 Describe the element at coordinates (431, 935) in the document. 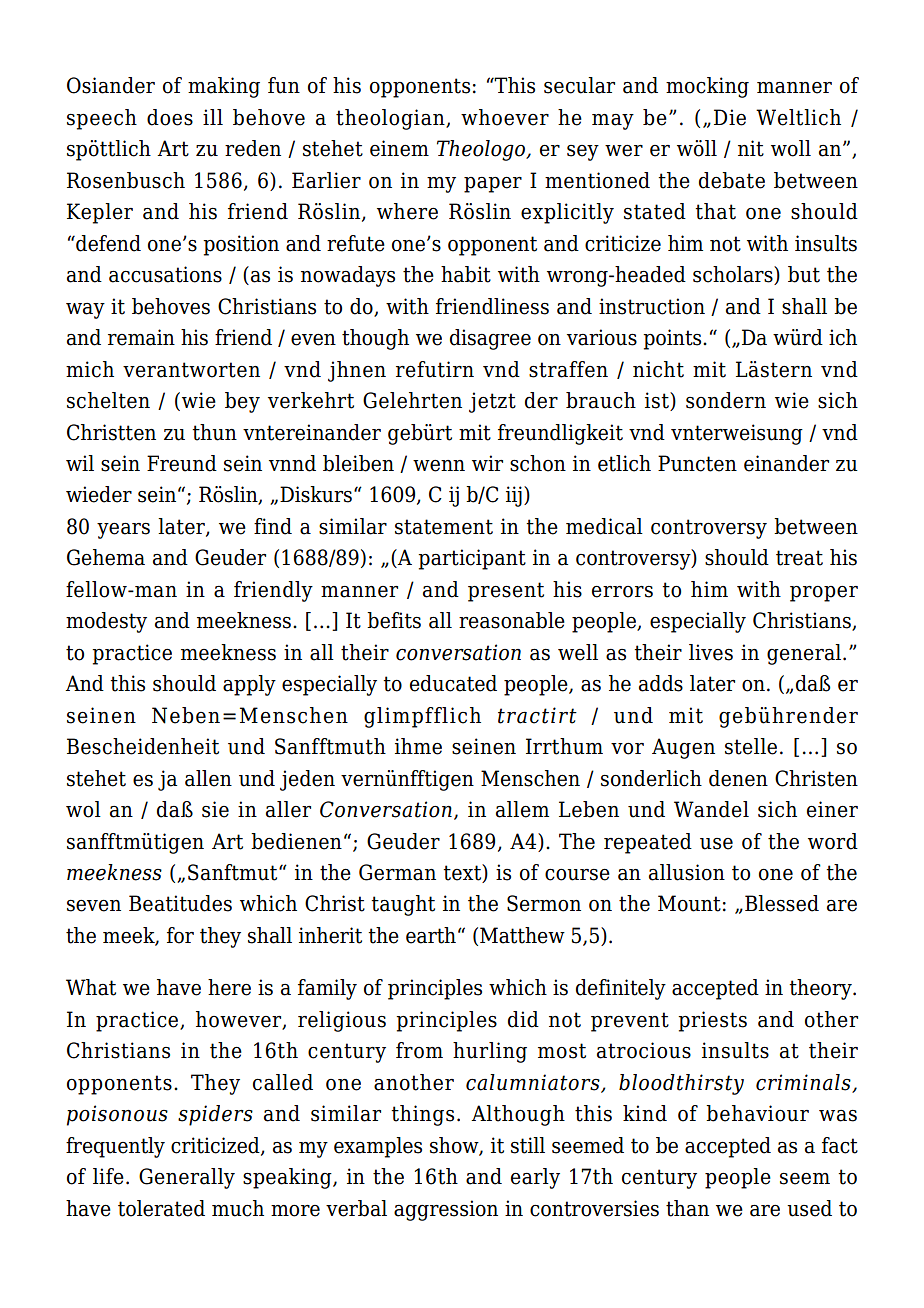

I see `earth` at that location.
